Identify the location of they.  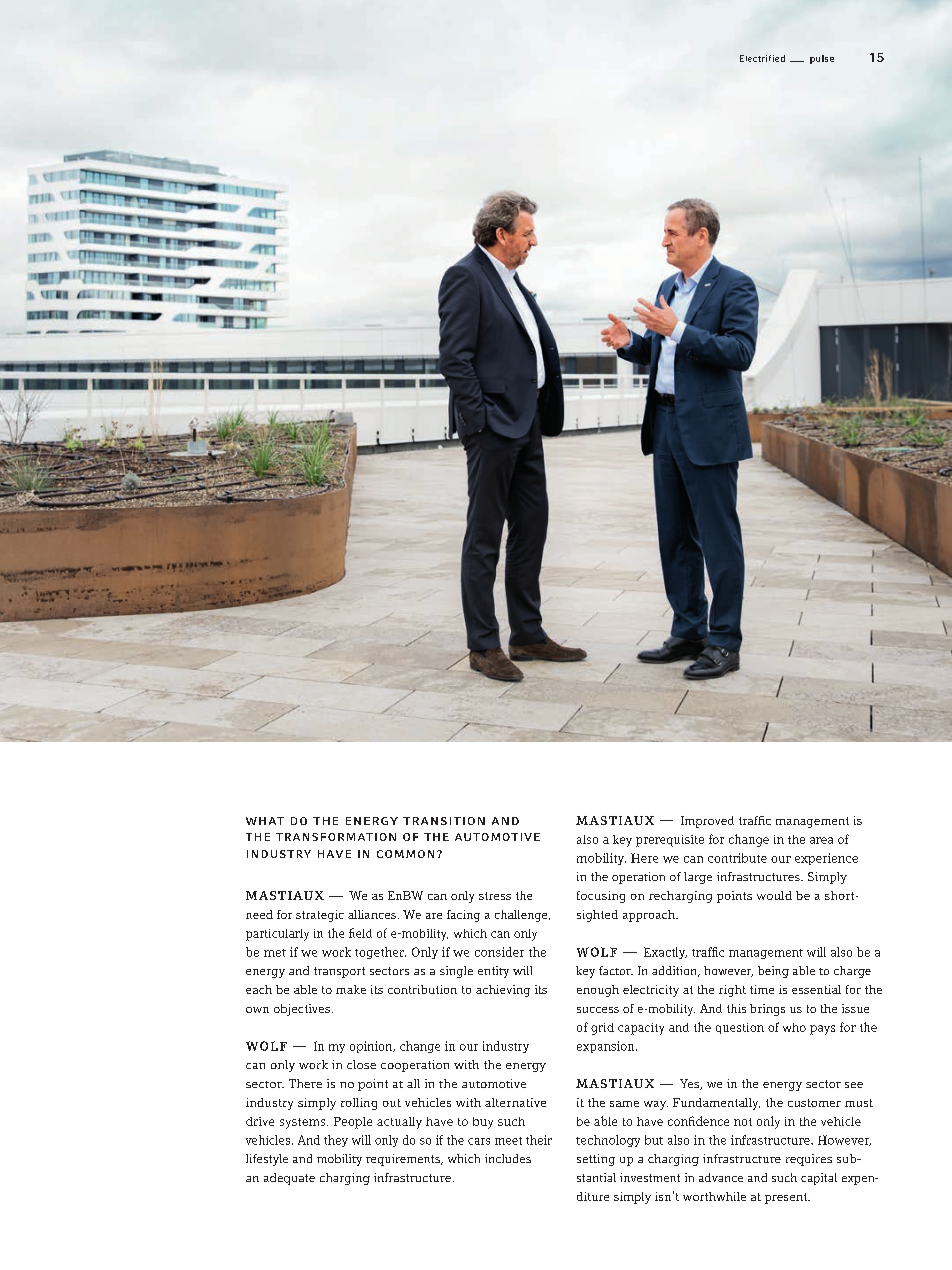
(336, 1141).
